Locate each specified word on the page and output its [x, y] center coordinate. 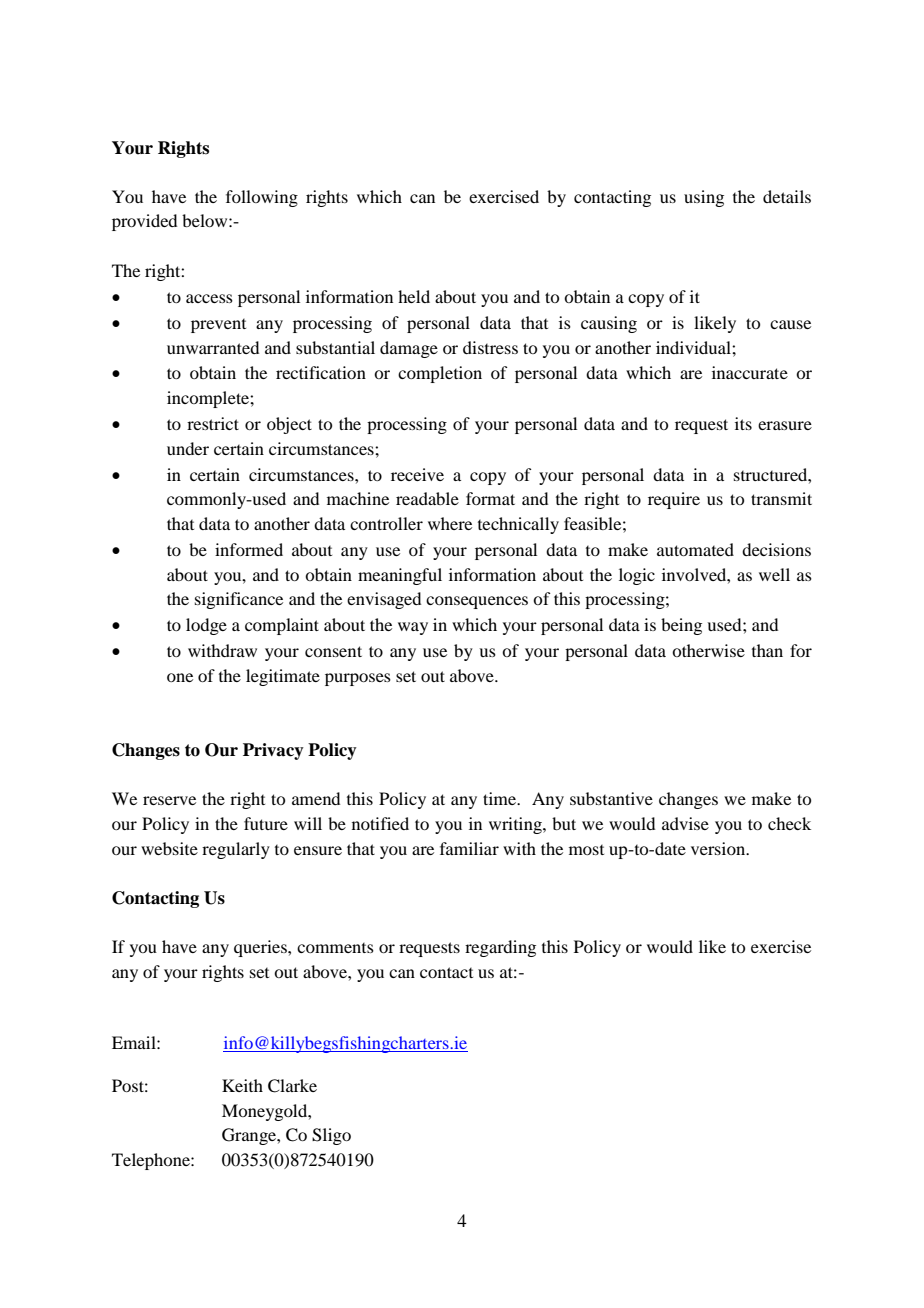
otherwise [708, 650]
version [719, 848]
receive [417, 474]
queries [261, 948]
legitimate [283, 677]
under [188, 448]
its [743, 423]
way [413, 628]
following [262, 198]
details [787, 196]
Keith [242, 1085]
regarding [500, 948]
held [414, 296]
